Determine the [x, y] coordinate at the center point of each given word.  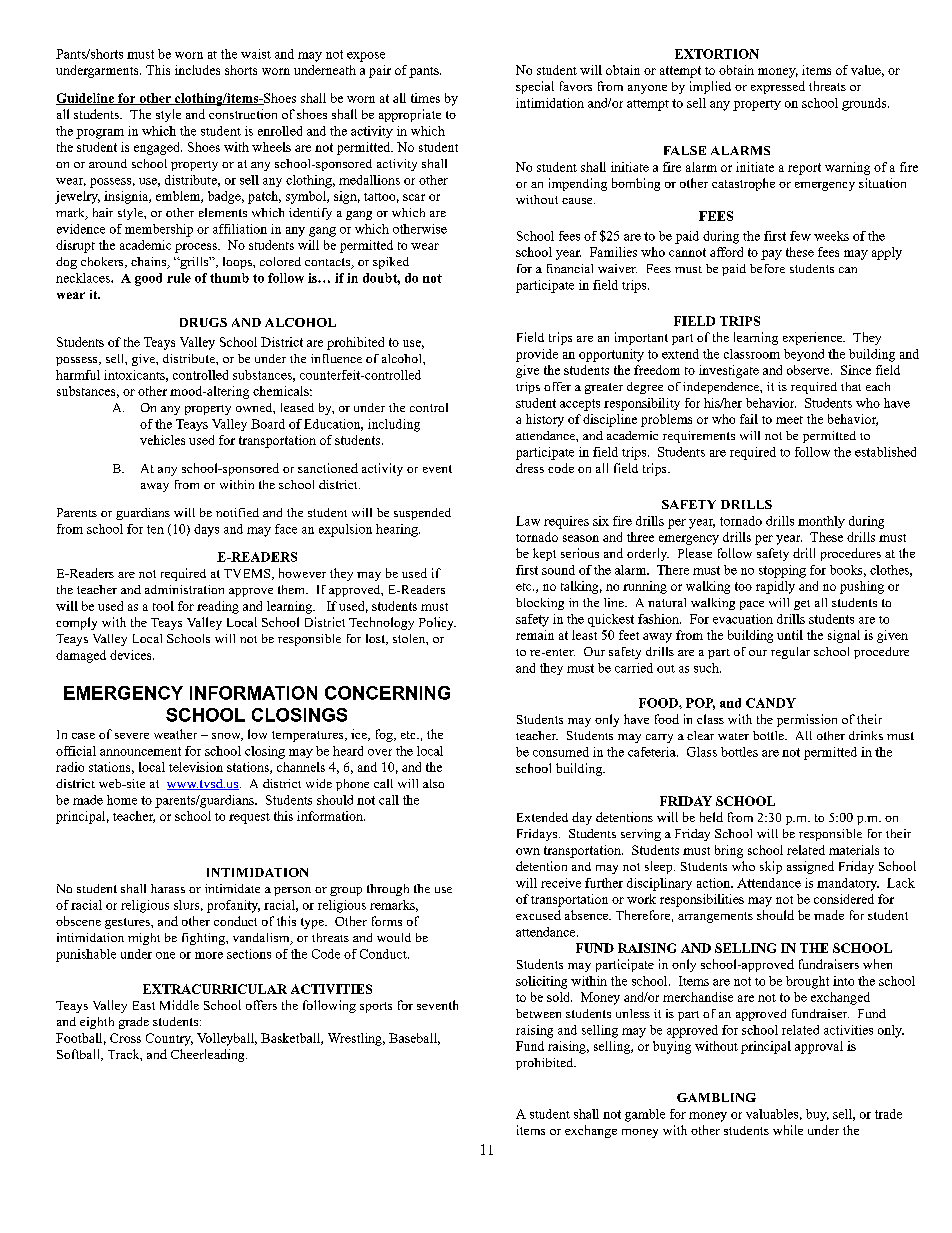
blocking [540, 604]
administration [184, 589]
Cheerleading [209, 1055]
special [535, 87]
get [802, 605]
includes [197, 70]
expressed [778, 87]
